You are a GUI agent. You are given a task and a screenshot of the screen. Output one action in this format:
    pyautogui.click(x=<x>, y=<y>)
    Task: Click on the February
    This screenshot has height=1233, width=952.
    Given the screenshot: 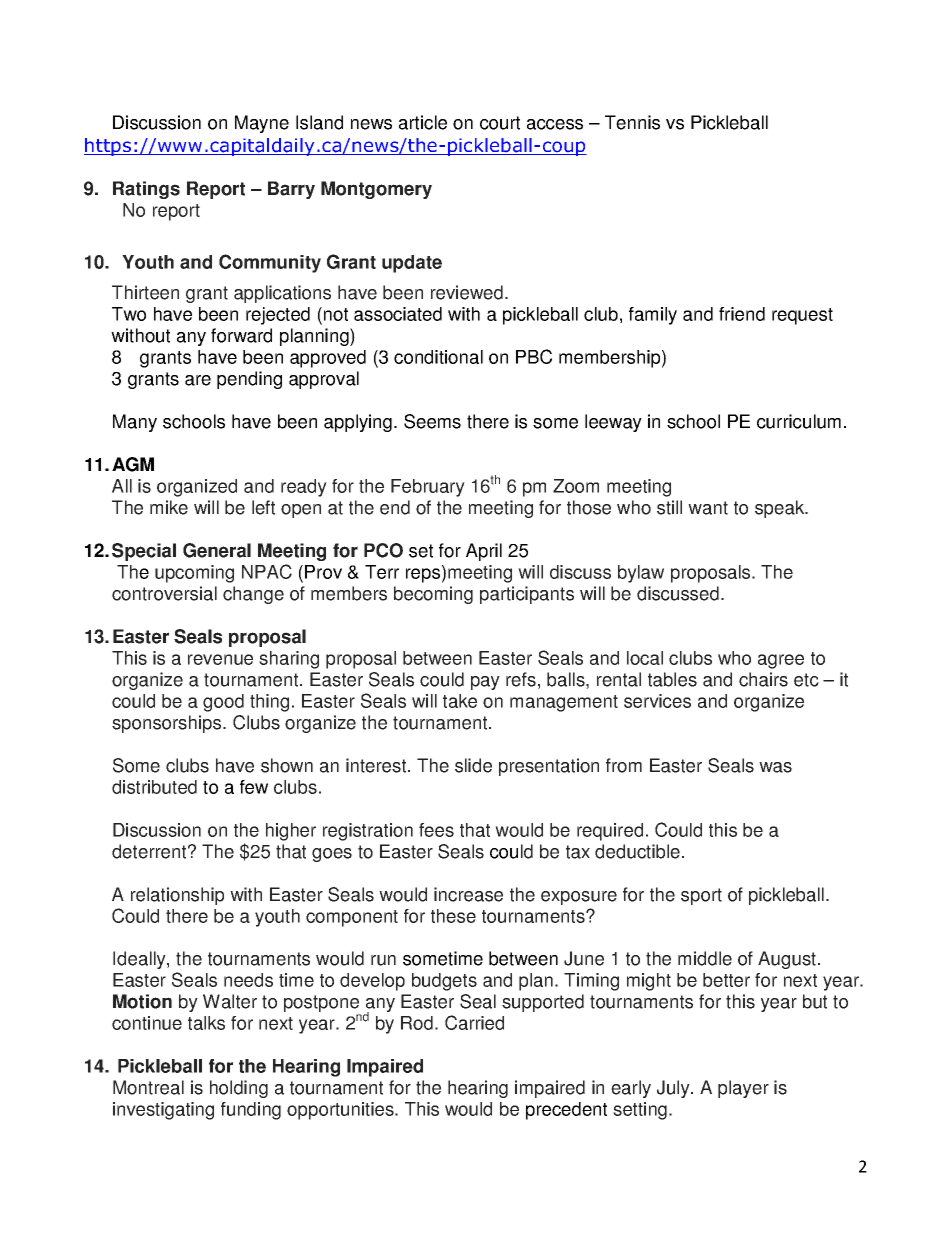 What is the action you would take?
    pyautogui.click(x=428, y=488)
